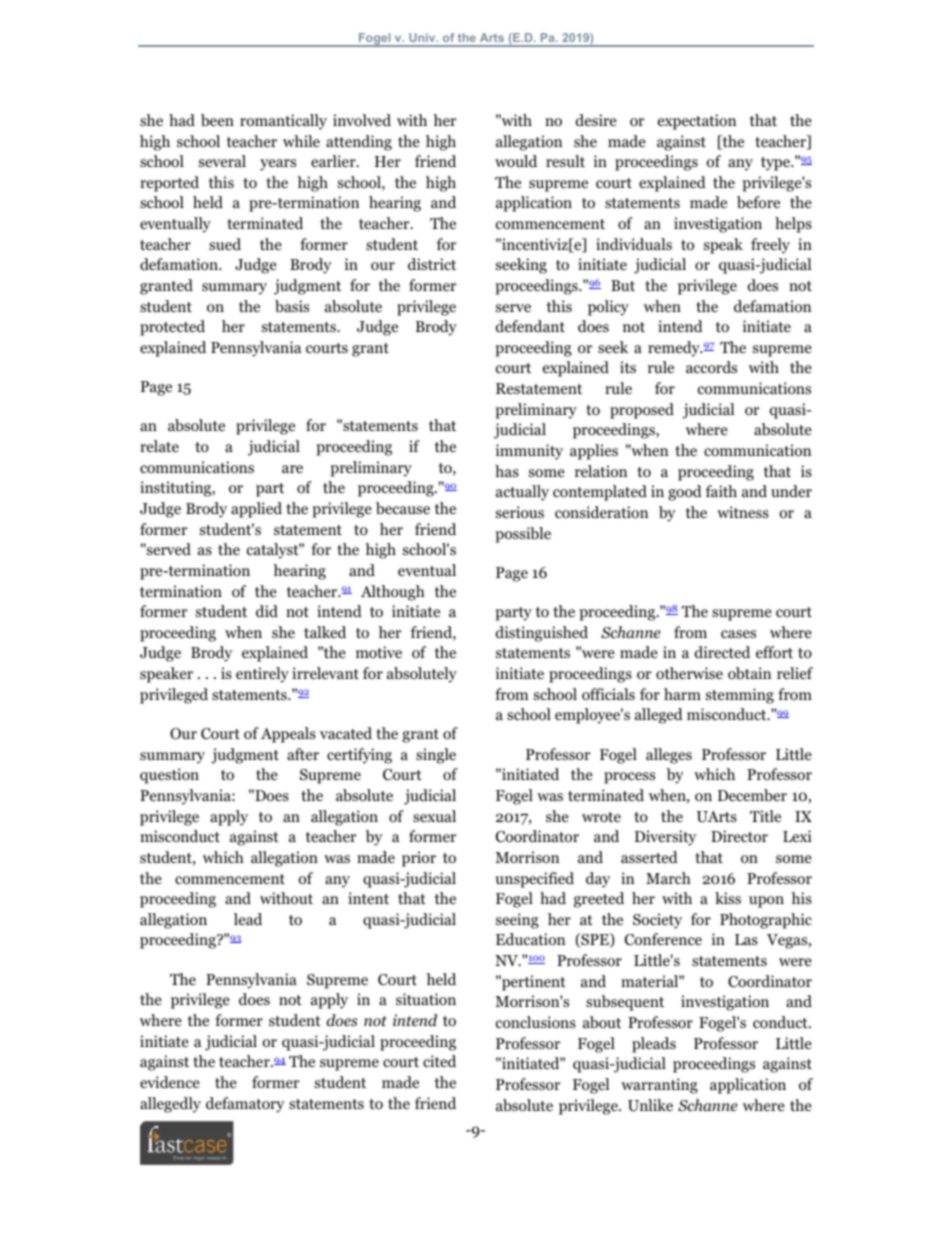 The width and height of the screenshot is (952, 1233). Describe the element at coordinates (172, 328) in the screenshot. I see `protected` at that location.
